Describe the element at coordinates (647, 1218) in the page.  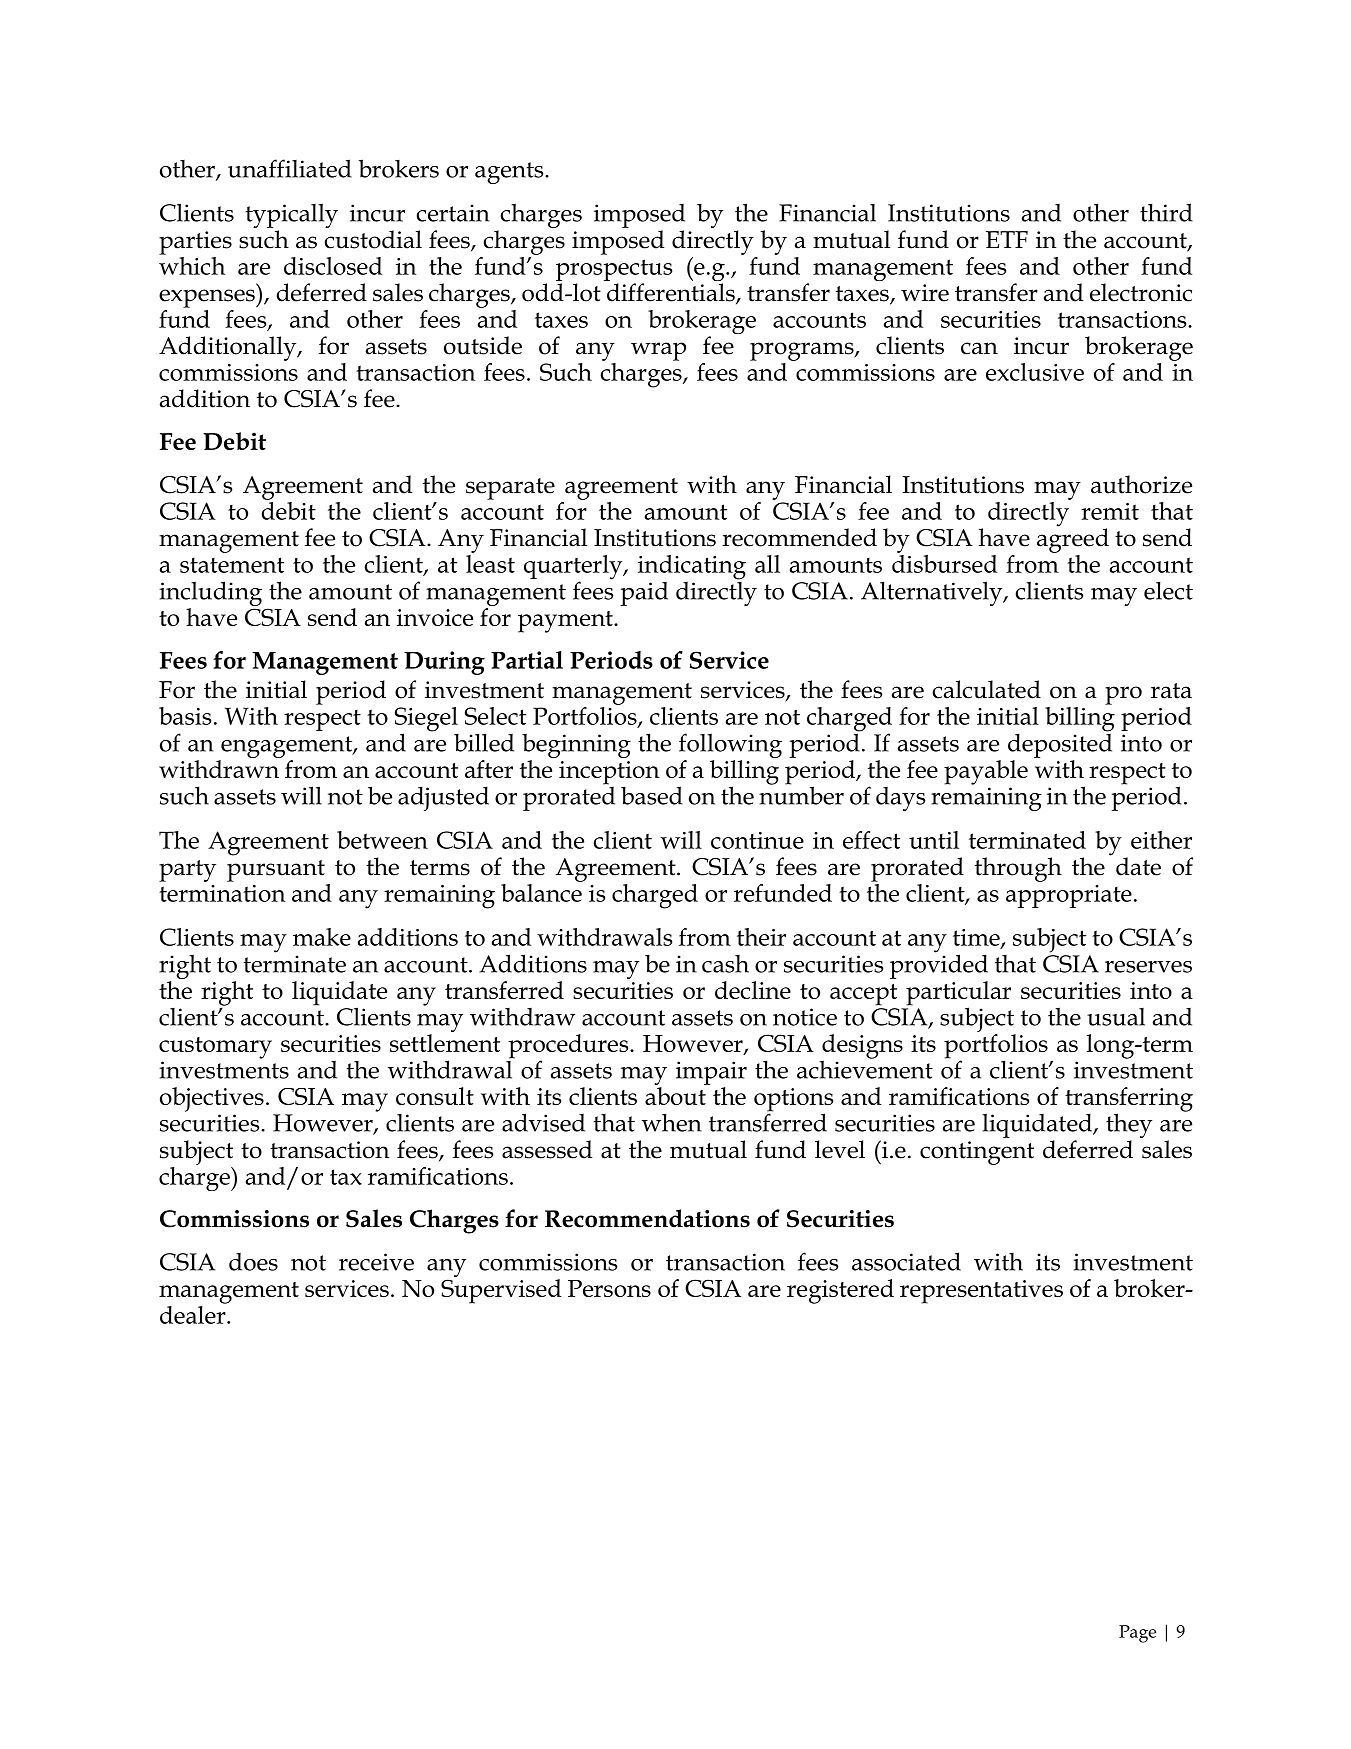
I see `Recommendations` at that location.
